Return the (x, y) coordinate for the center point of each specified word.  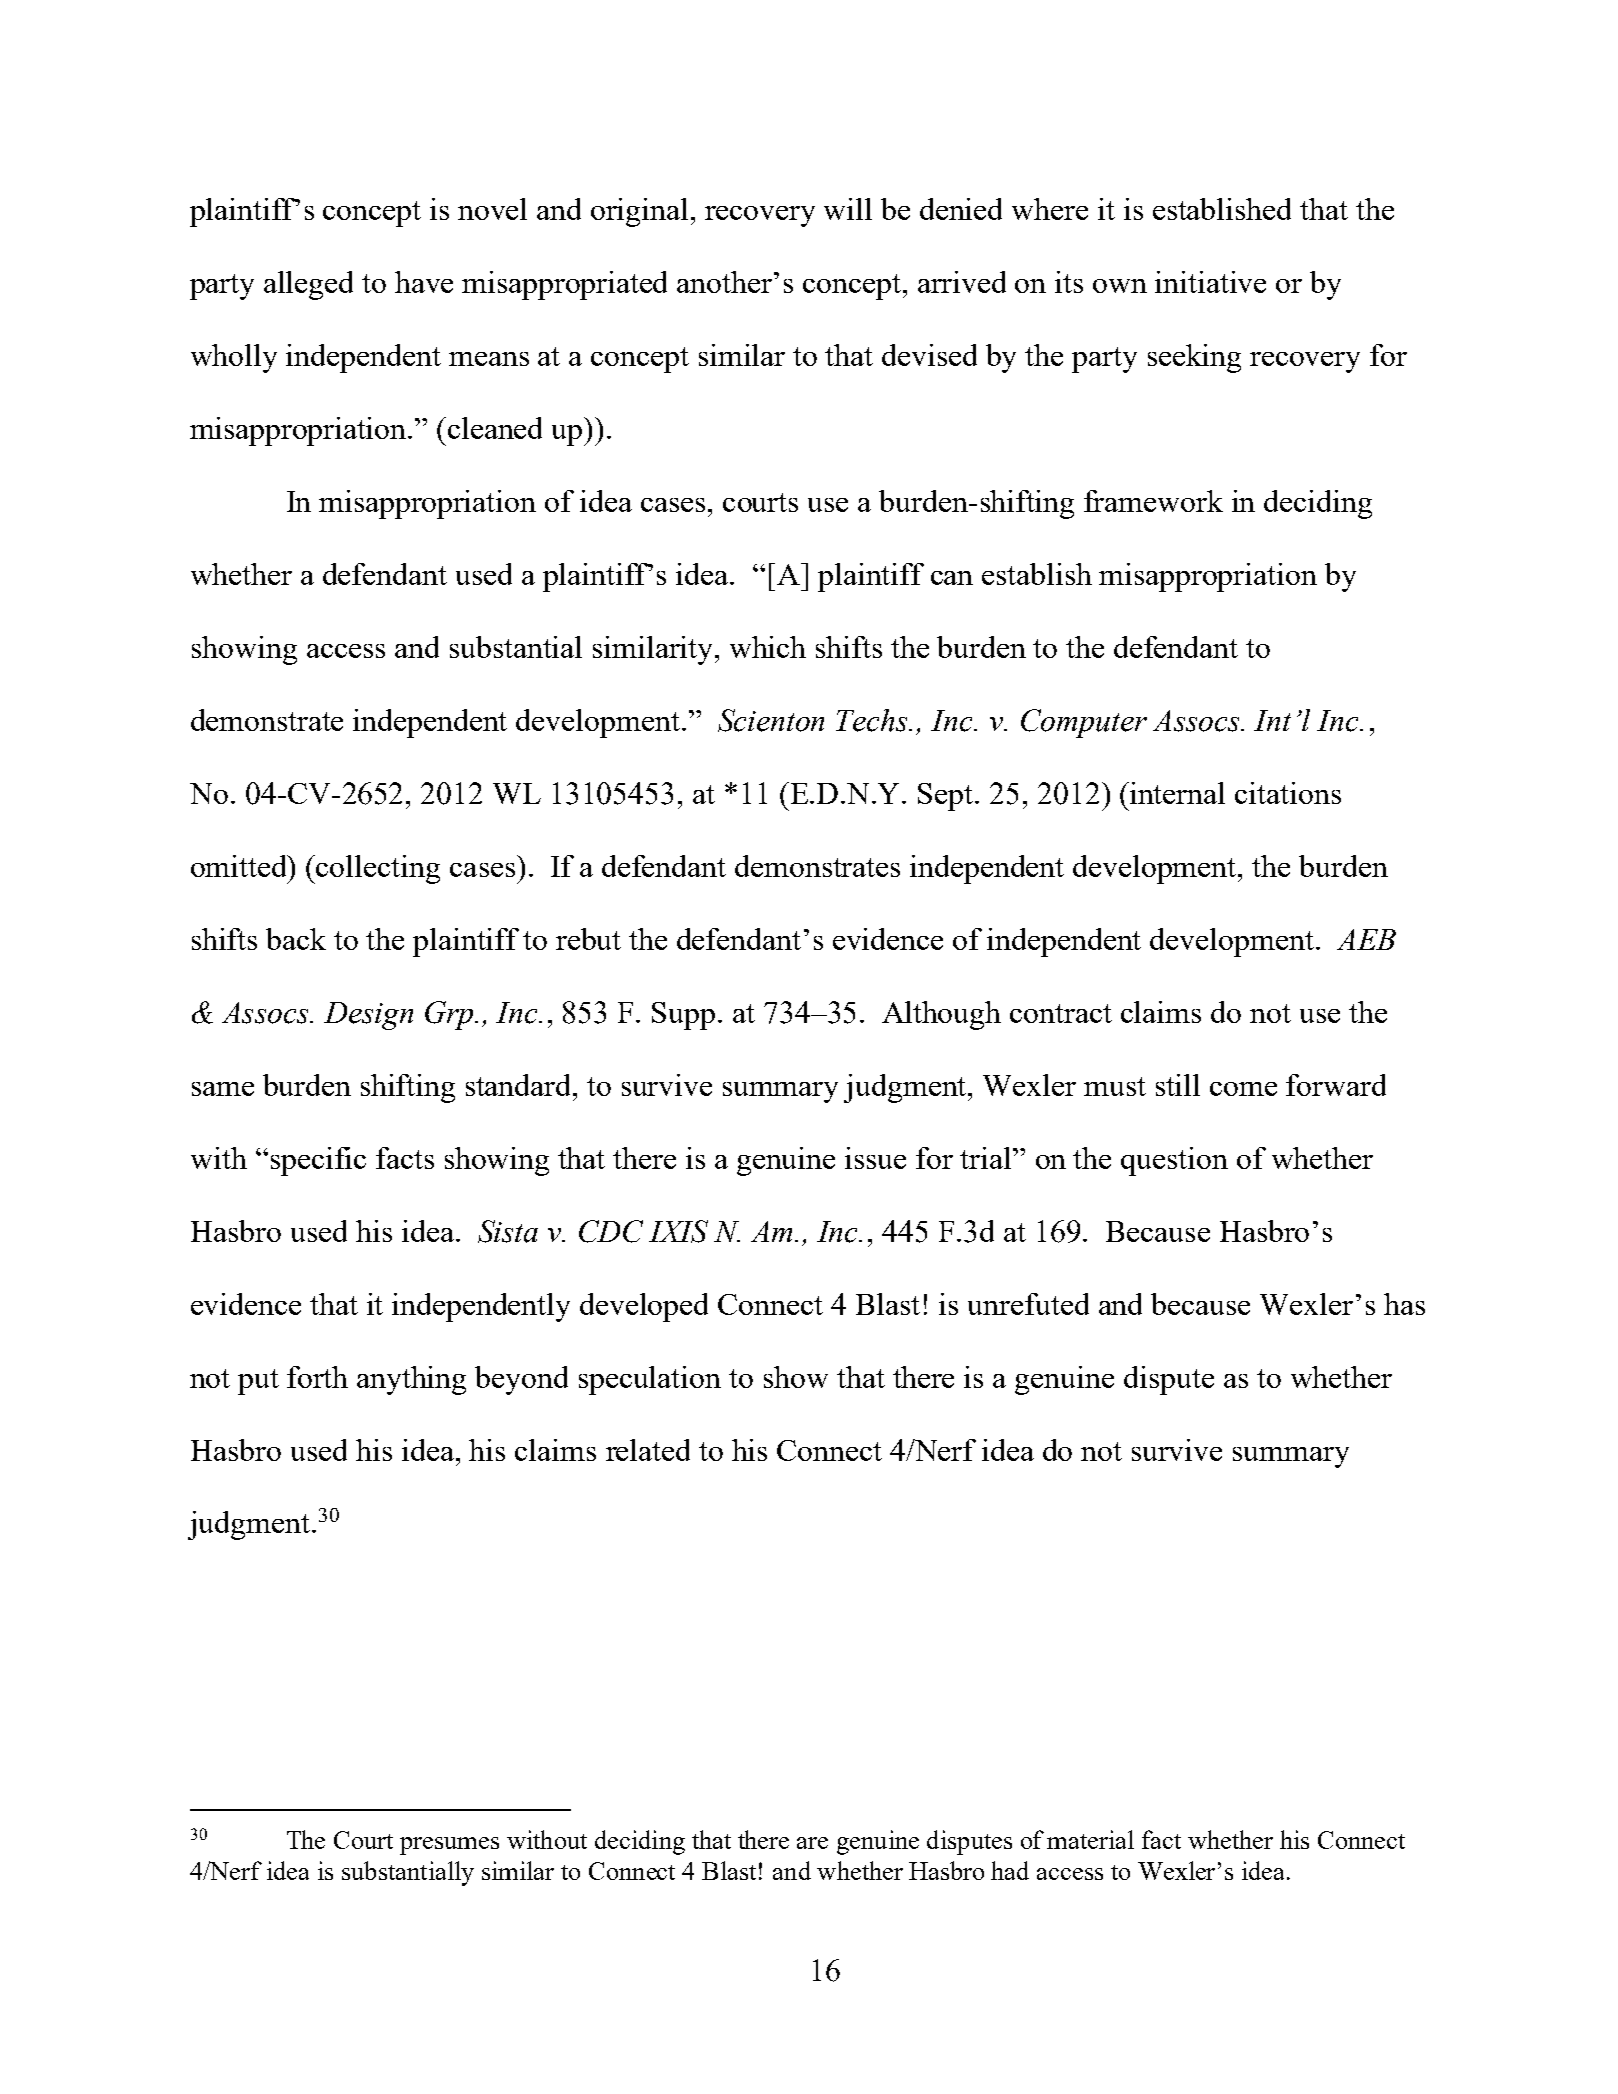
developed (644, 1307)
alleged (308, 285)
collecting (378, 869)
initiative (1210, 282)
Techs (873, 720)
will (848, 209)
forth (317, 1377)
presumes (449, 1846)
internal (1176, 793)
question (1174, 1161)
